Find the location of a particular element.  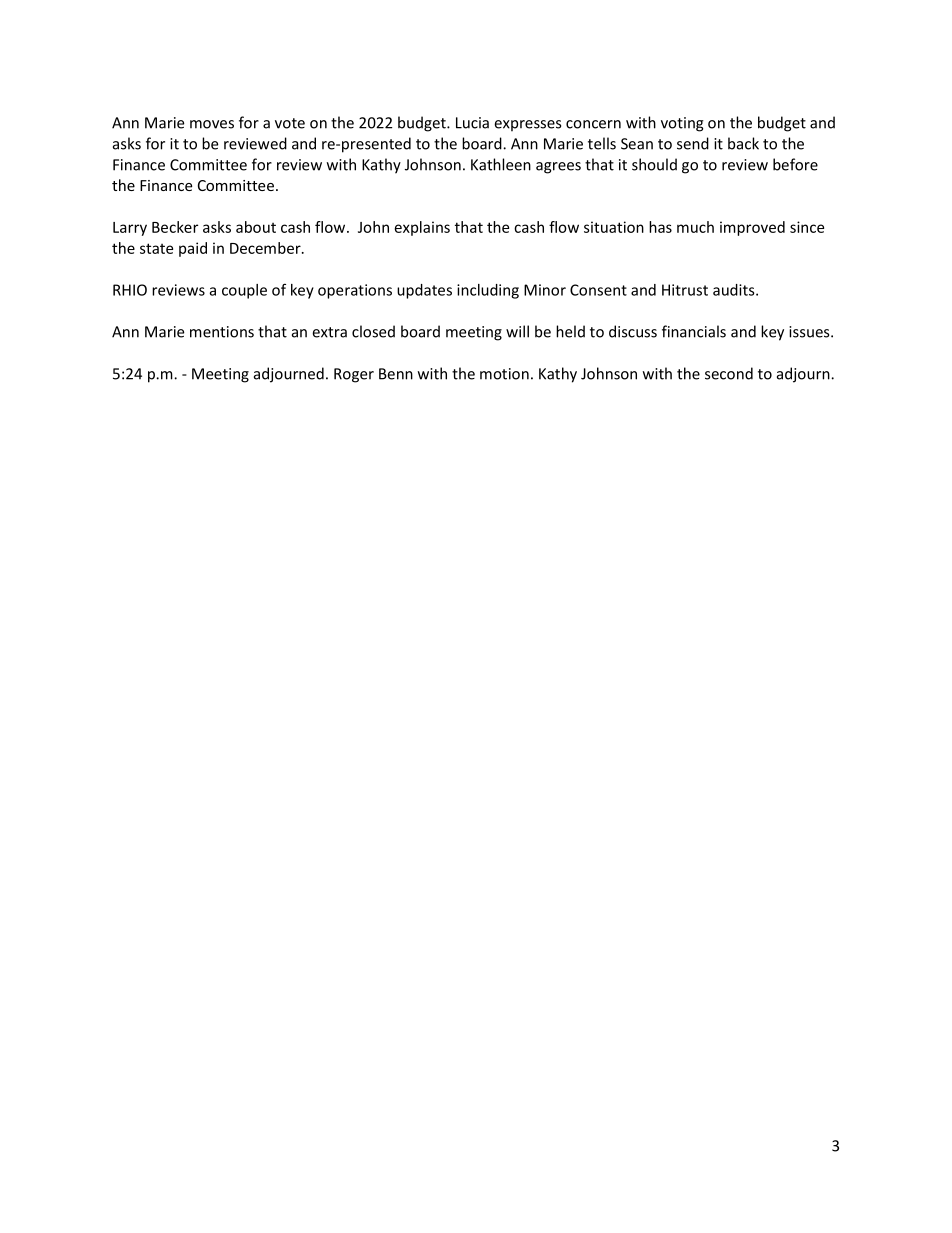

voting is located at coordinates (682, 124).
